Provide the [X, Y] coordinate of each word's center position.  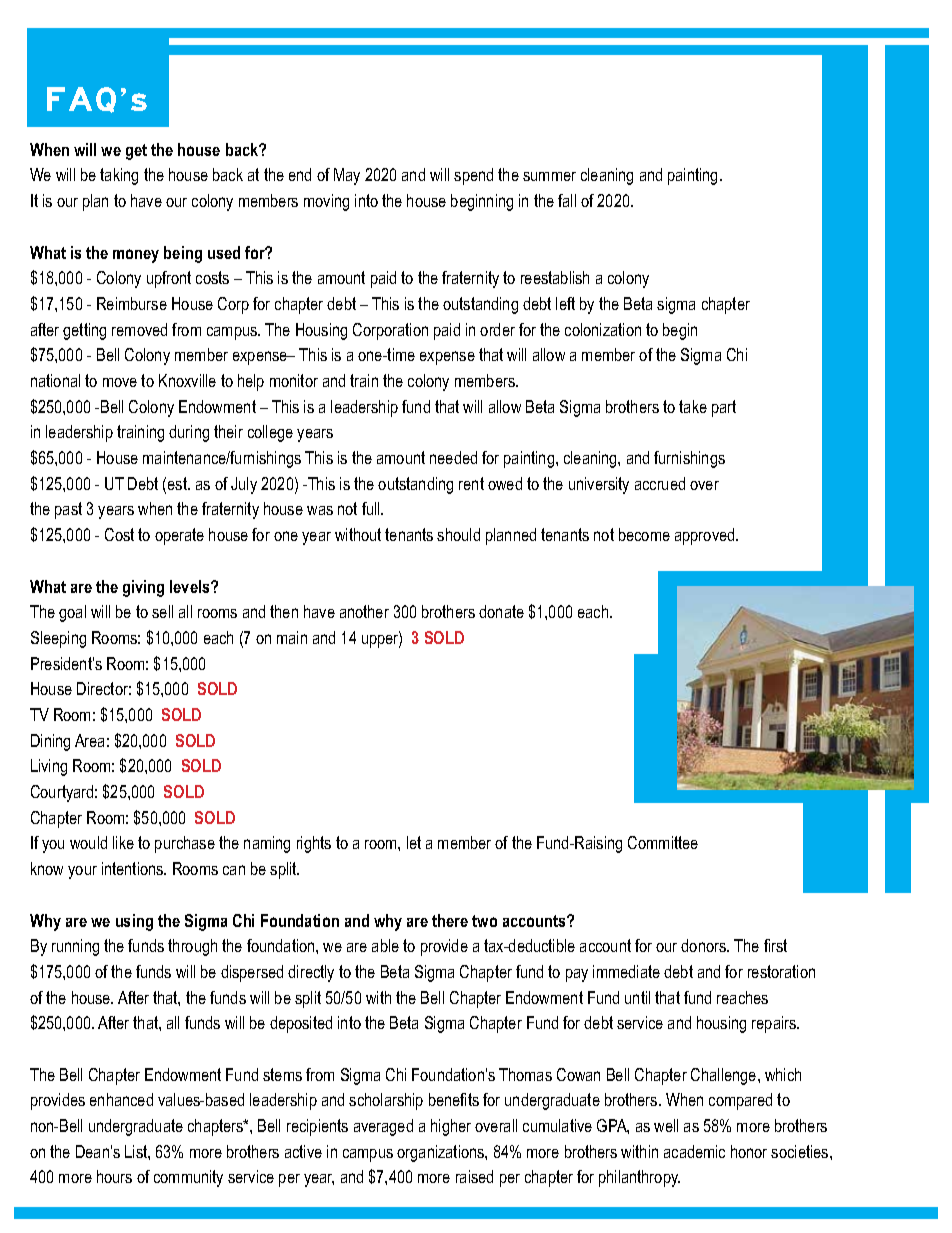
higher [451, 1127]
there [450, 920]
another [364, 611]
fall [567, 200]
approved [706, 536]
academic [694, 1151]
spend [473, 176]
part [724, 408]
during [189, 433]
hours [114, 1176]
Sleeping [58, 639]
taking [119, 176]
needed [453, 457]
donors [705, 945]
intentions [134, 868]
